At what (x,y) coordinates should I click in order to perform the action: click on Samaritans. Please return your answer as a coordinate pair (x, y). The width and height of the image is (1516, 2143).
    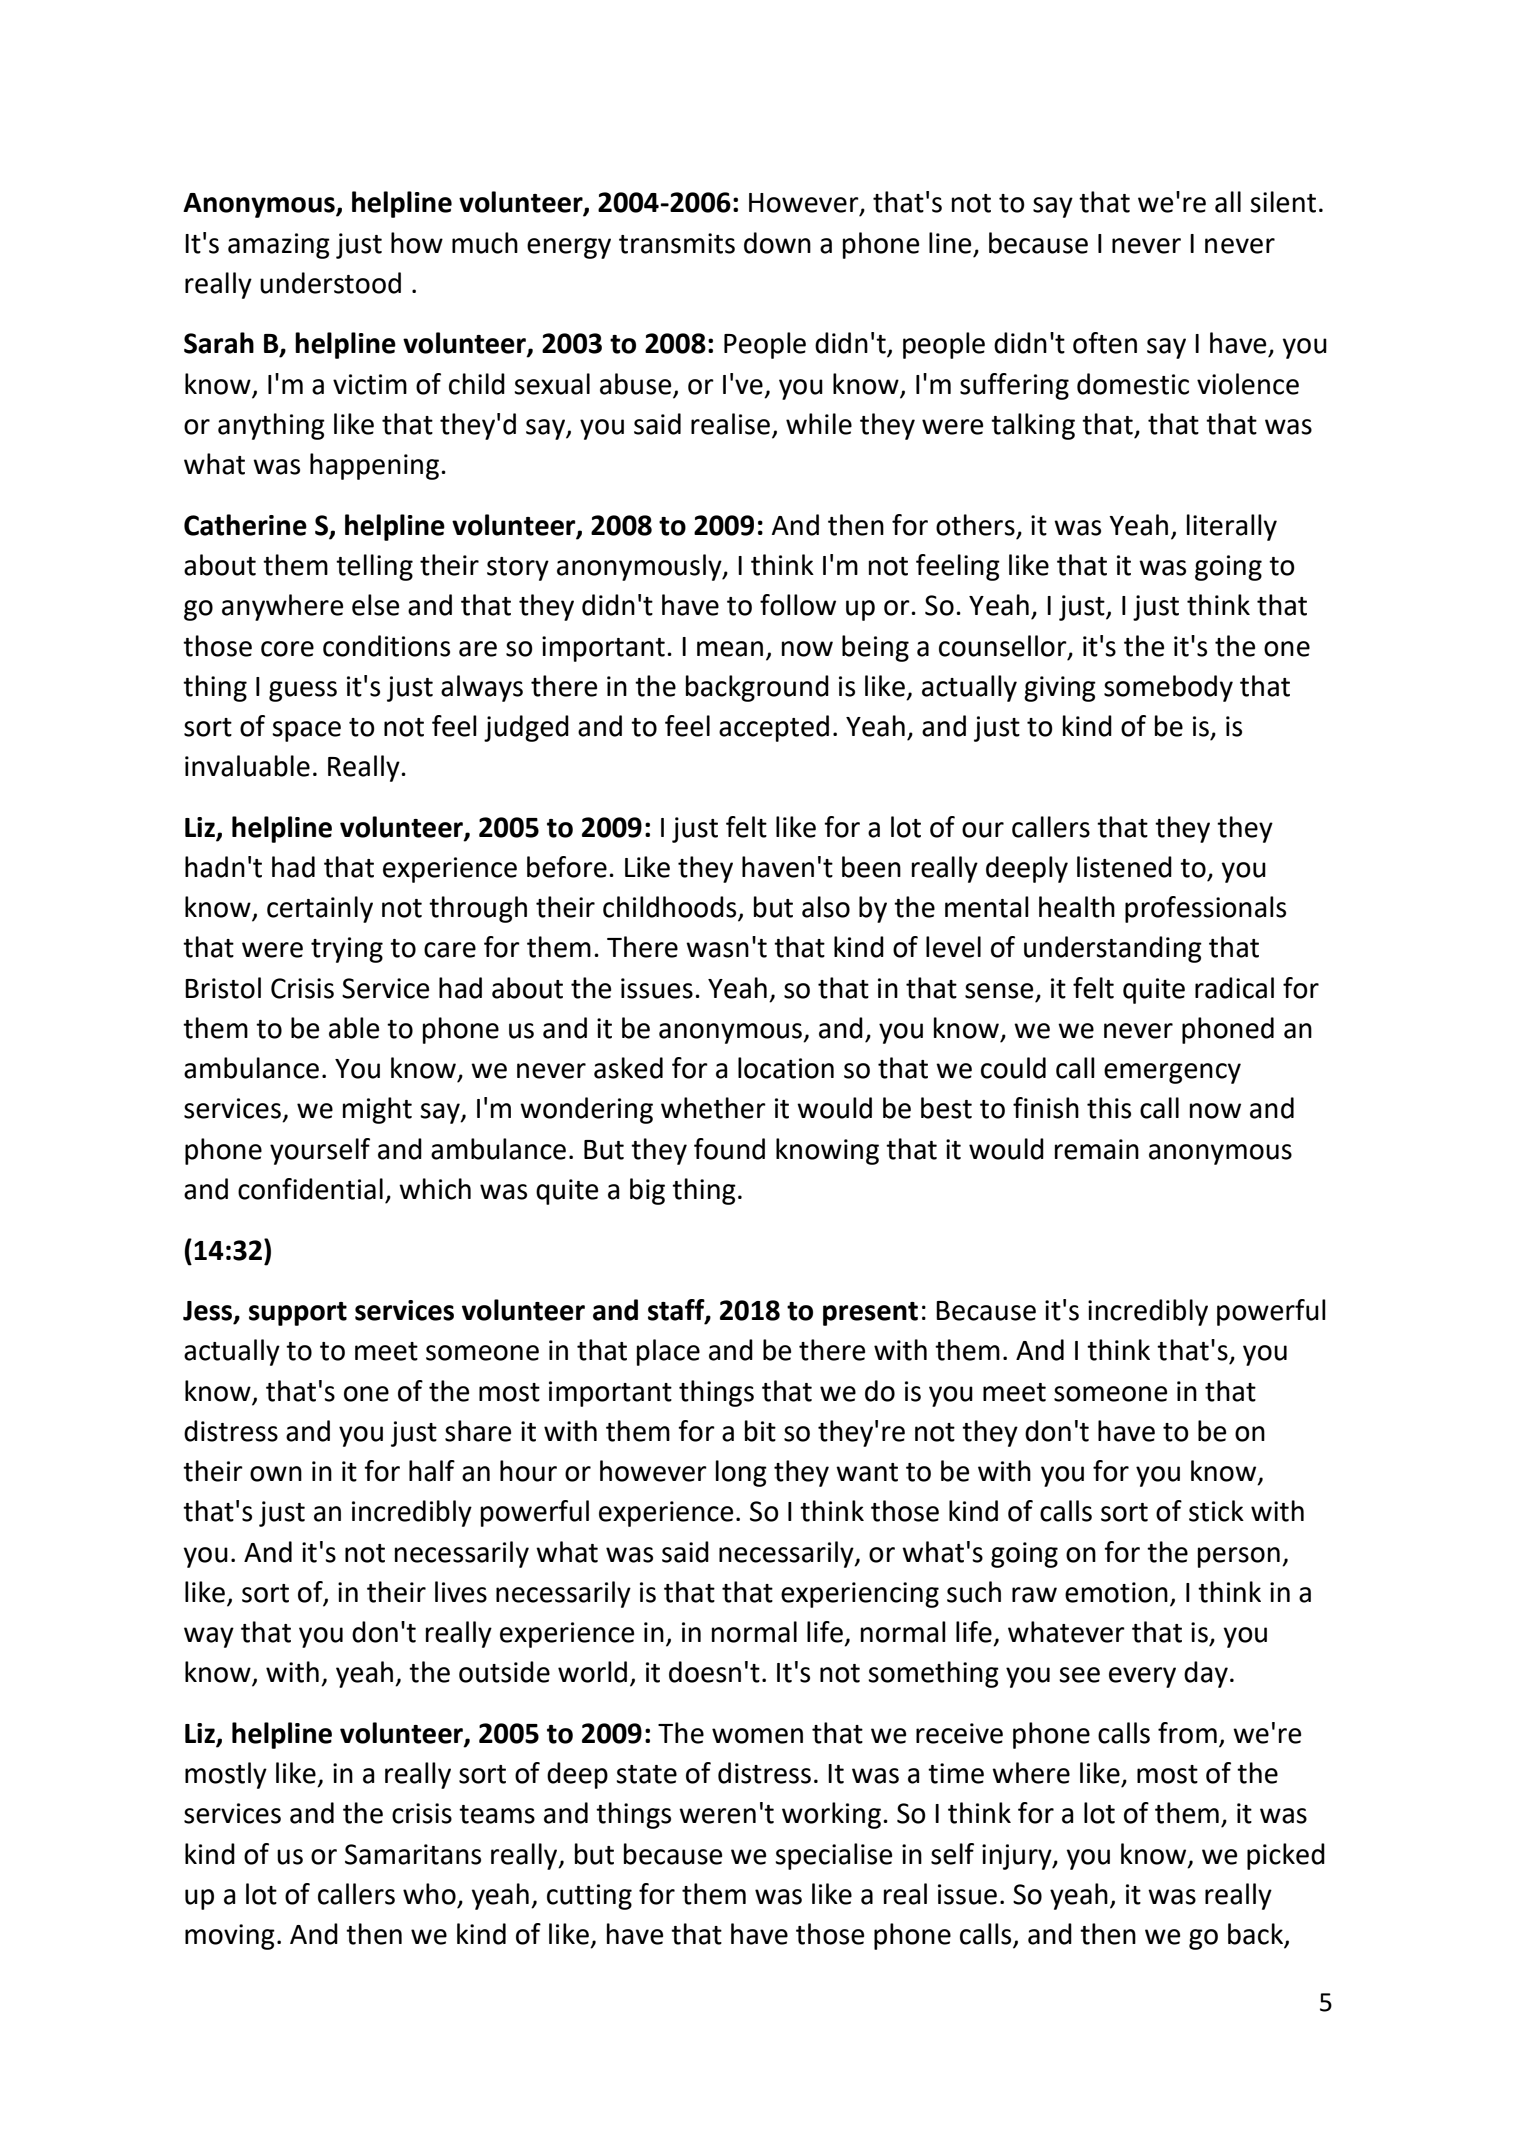
    Looking at the image, I should click on (413, 1854).
